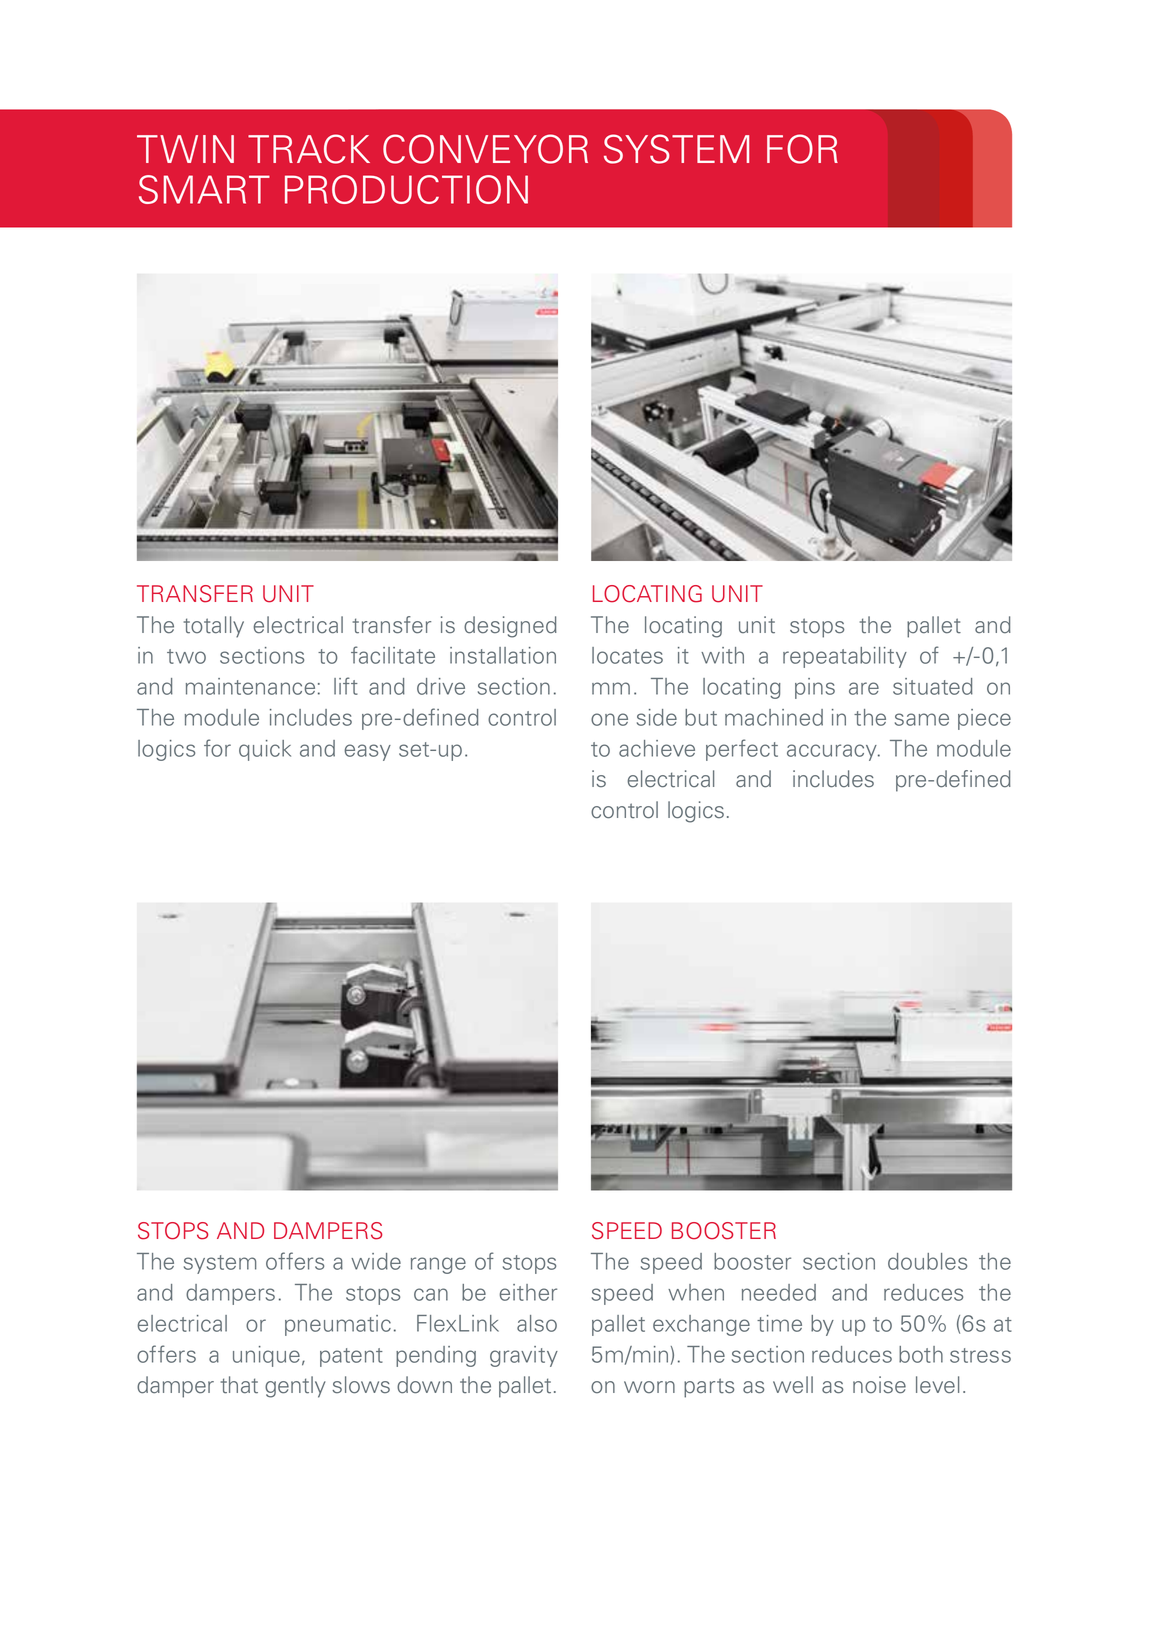 The width and height of the document is (1149, 1625). What do you see at coordinates (406, 189) in the document?
I see `PRODUCTION` at bounding box center [406, 189].
